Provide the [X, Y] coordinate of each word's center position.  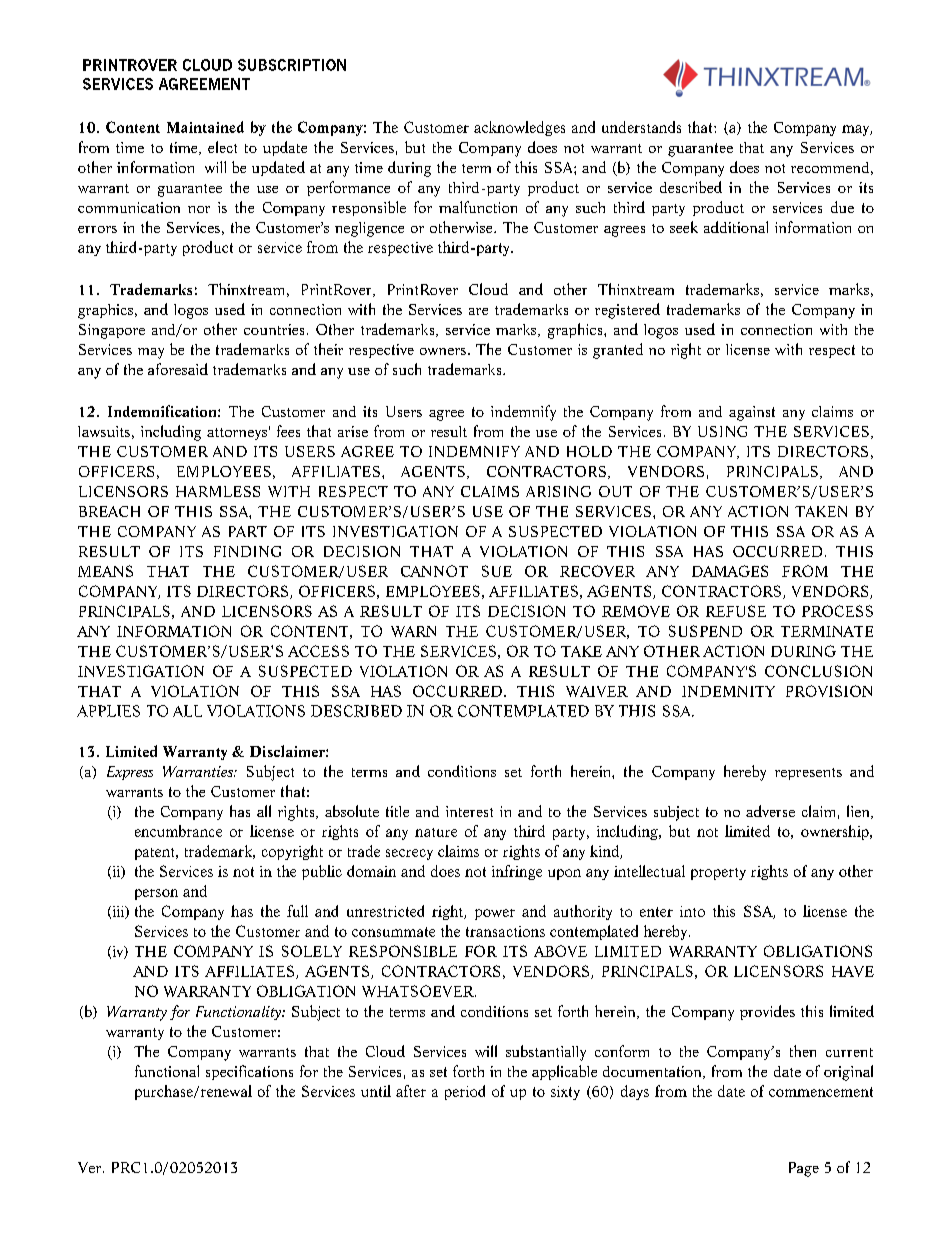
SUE [497, 571]
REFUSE [736, 611]
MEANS [105, 571]
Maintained [205, 127]
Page [804, 1169]
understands [641, 127]
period [465, 1092]
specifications [249, 1072]
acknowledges [519, 128]
